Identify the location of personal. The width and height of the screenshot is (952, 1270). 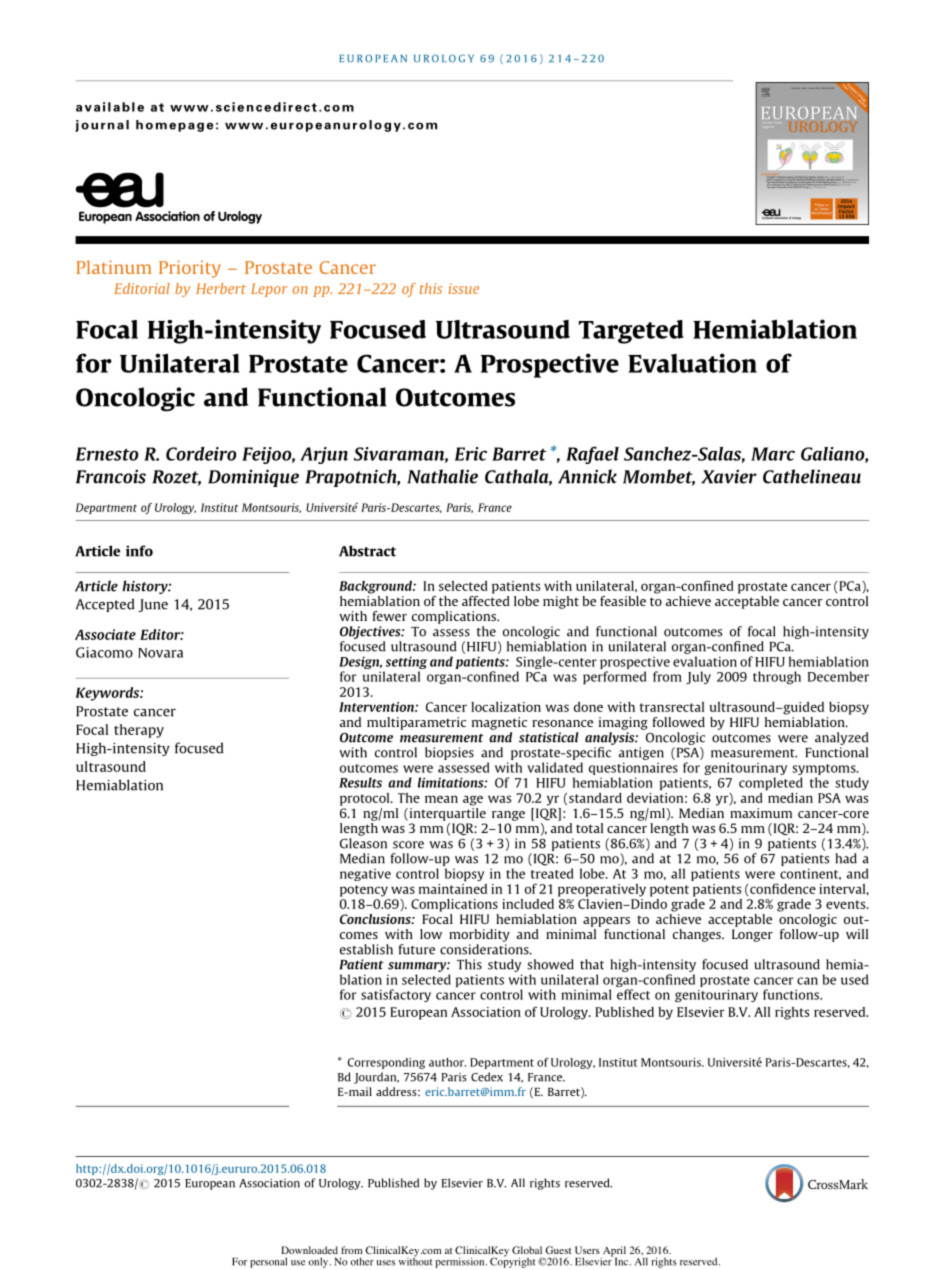
(268, 1262).
